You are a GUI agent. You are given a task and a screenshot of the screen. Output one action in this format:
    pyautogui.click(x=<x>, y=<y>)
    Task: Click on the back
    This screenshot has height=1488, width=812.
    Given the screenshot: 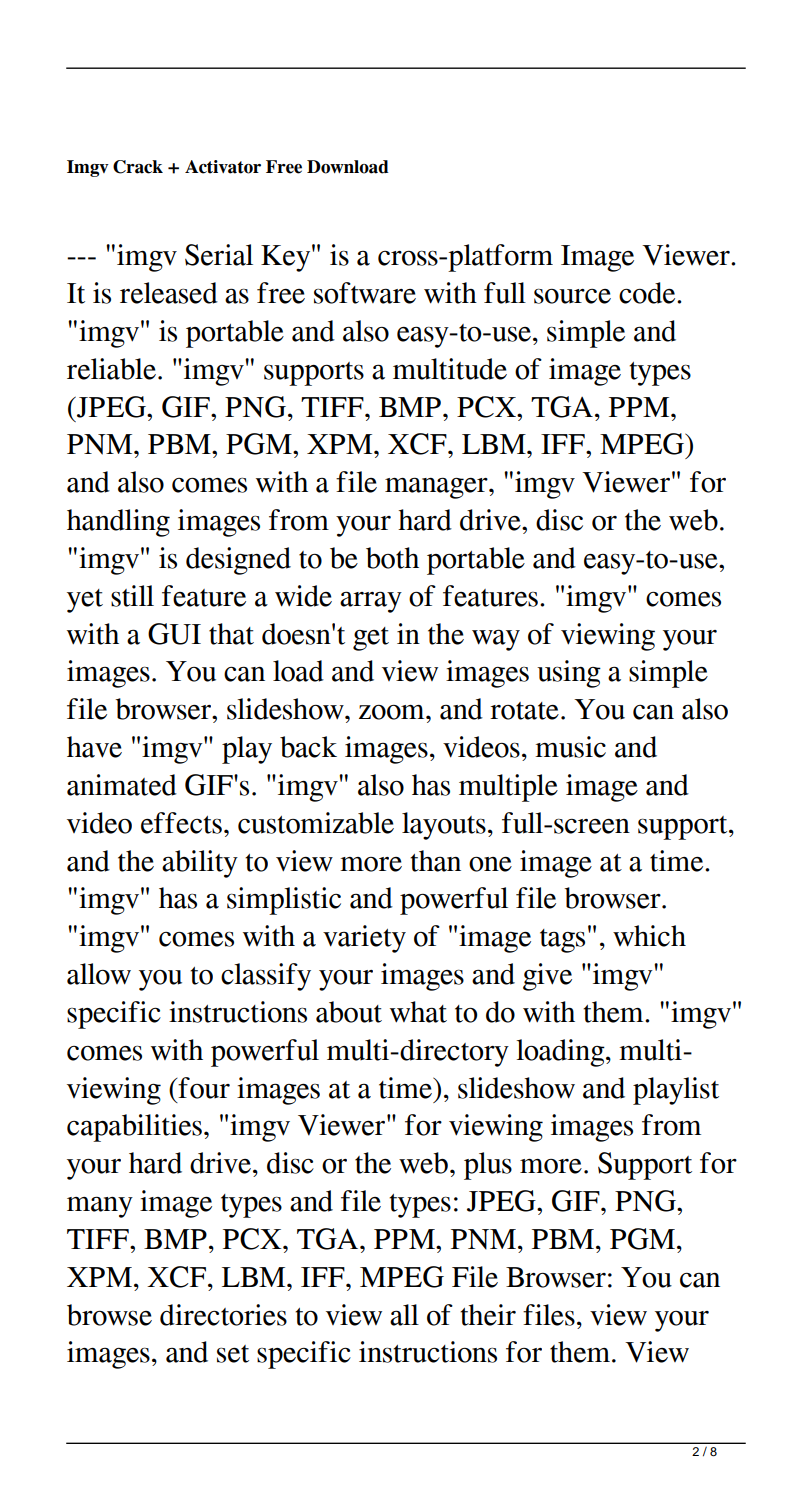 What is the action you would take?
    pyautogui.click(x=308, y=747)
